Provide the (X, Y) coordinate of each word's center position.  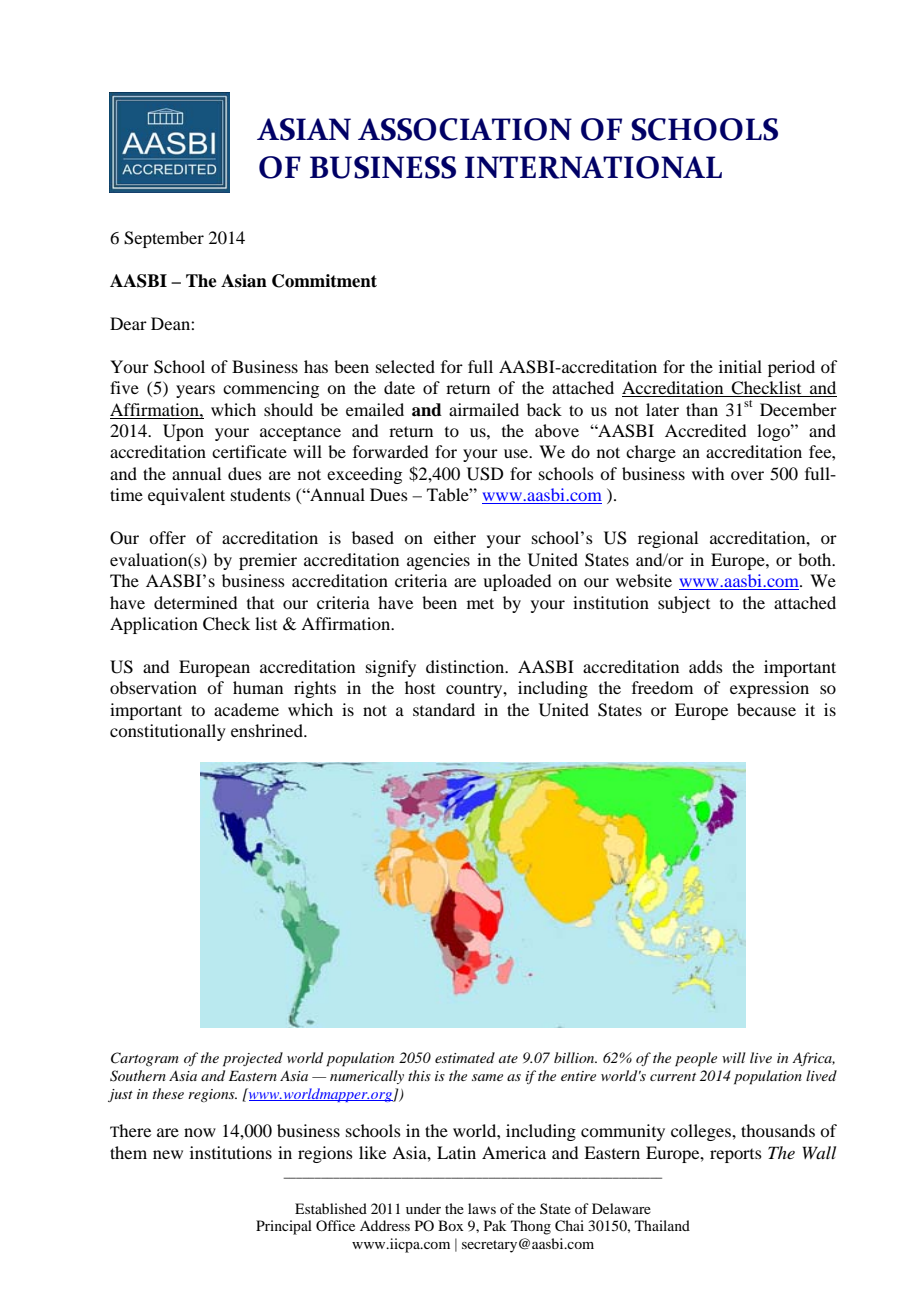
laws (482, 1208)
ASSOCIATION (465, 129)
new (168, 1154)
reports (736, 1156)
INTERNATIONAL (593, 167)
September (164, 239)
